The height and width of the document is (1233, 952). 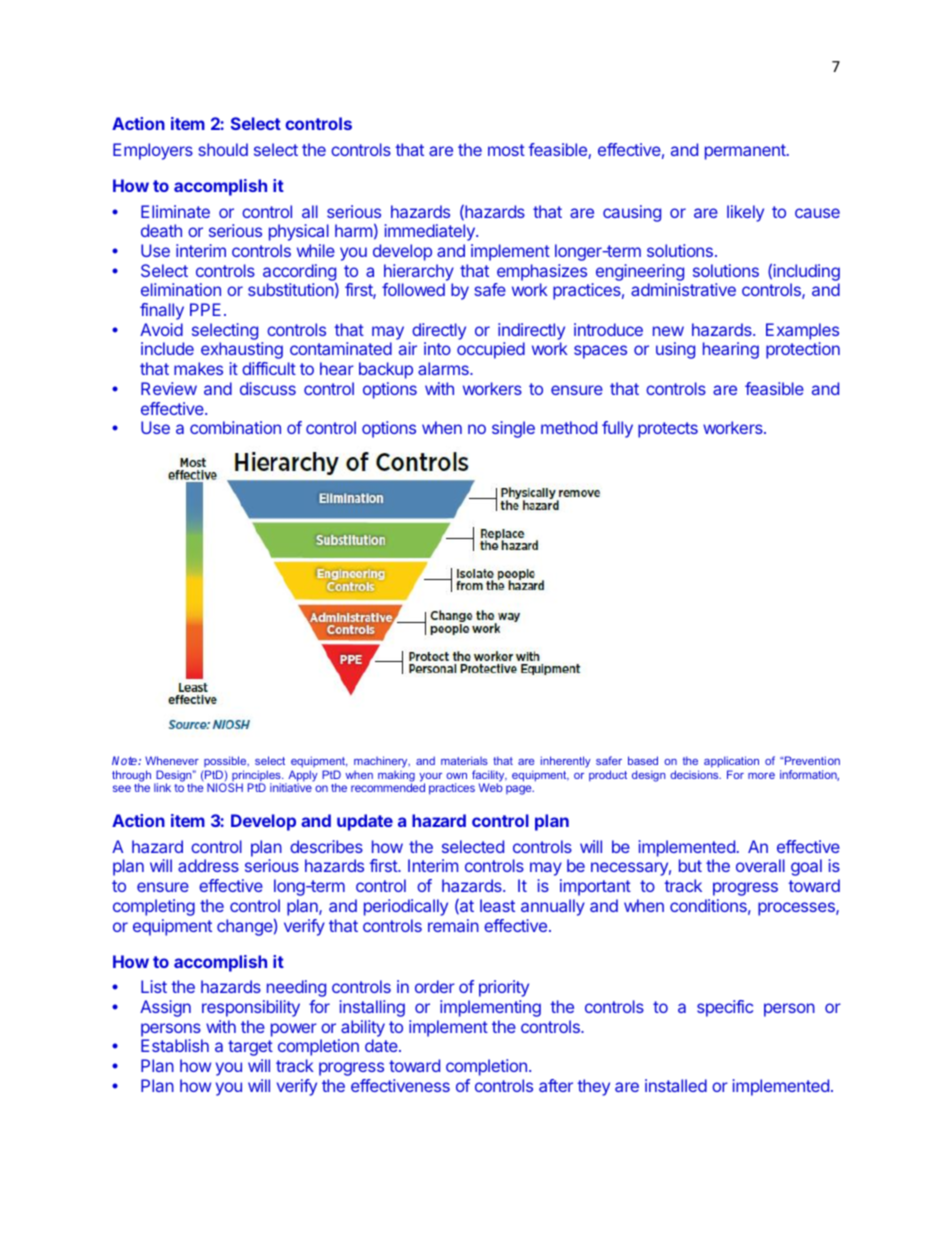 What do you see at coordinates (506, 150) in the document?
I see `most` at bounding box center [506, 150].
